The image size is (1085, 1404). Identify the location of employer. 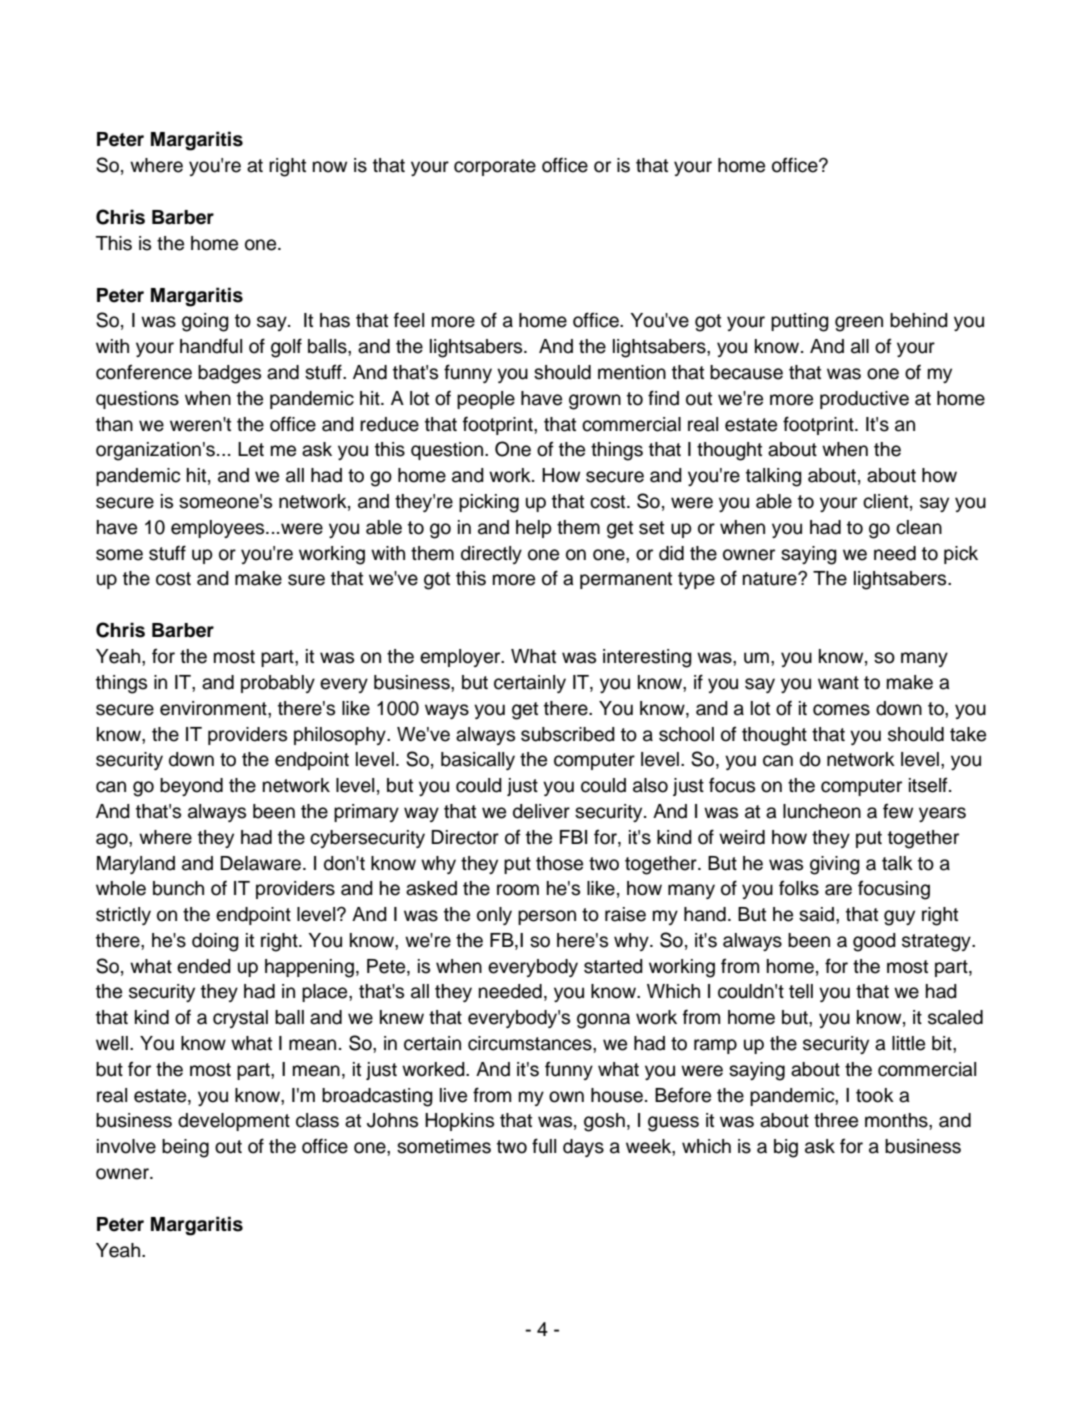
(461, 658).
